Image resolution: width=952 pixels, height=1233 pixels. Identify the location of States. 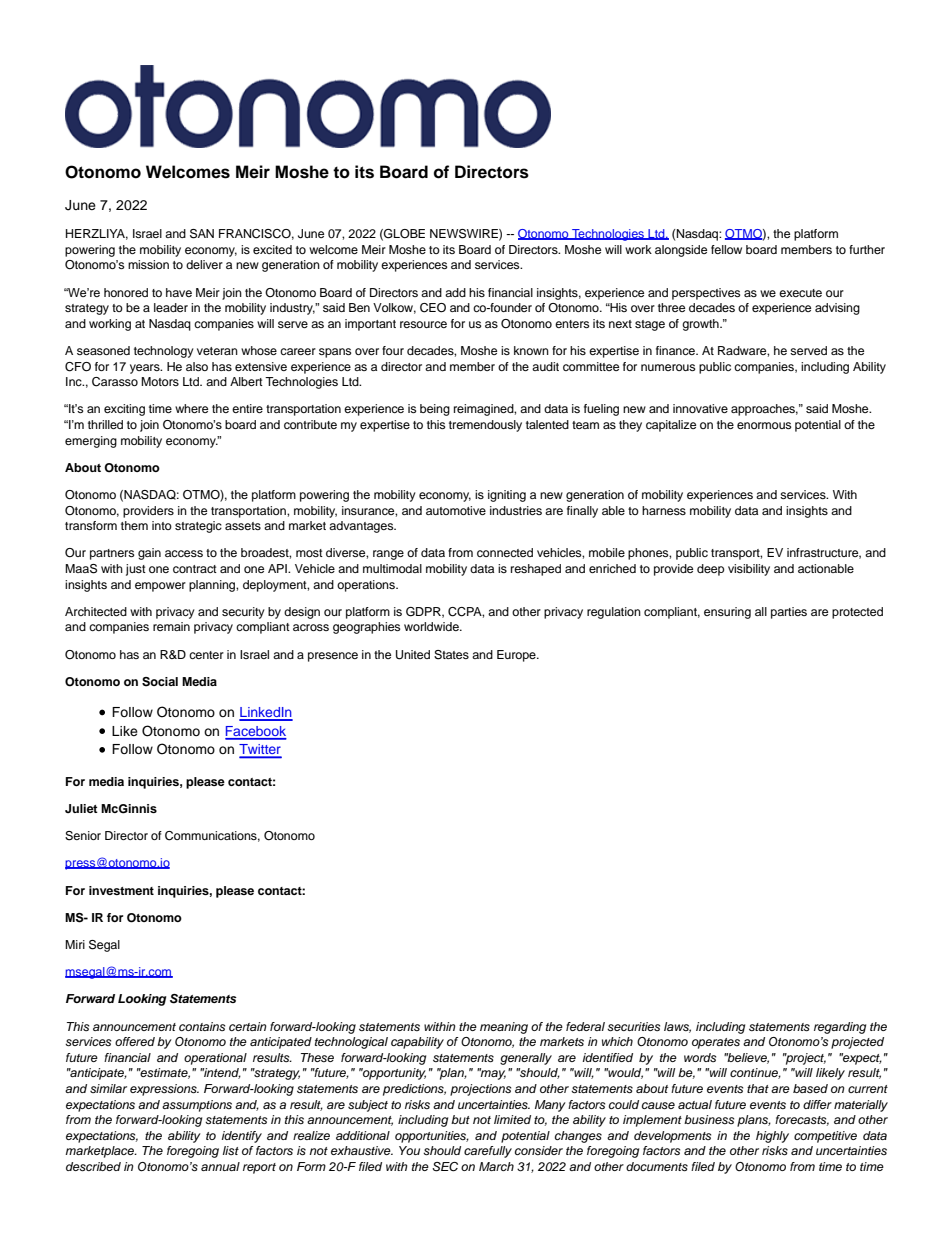
(451, 655).
